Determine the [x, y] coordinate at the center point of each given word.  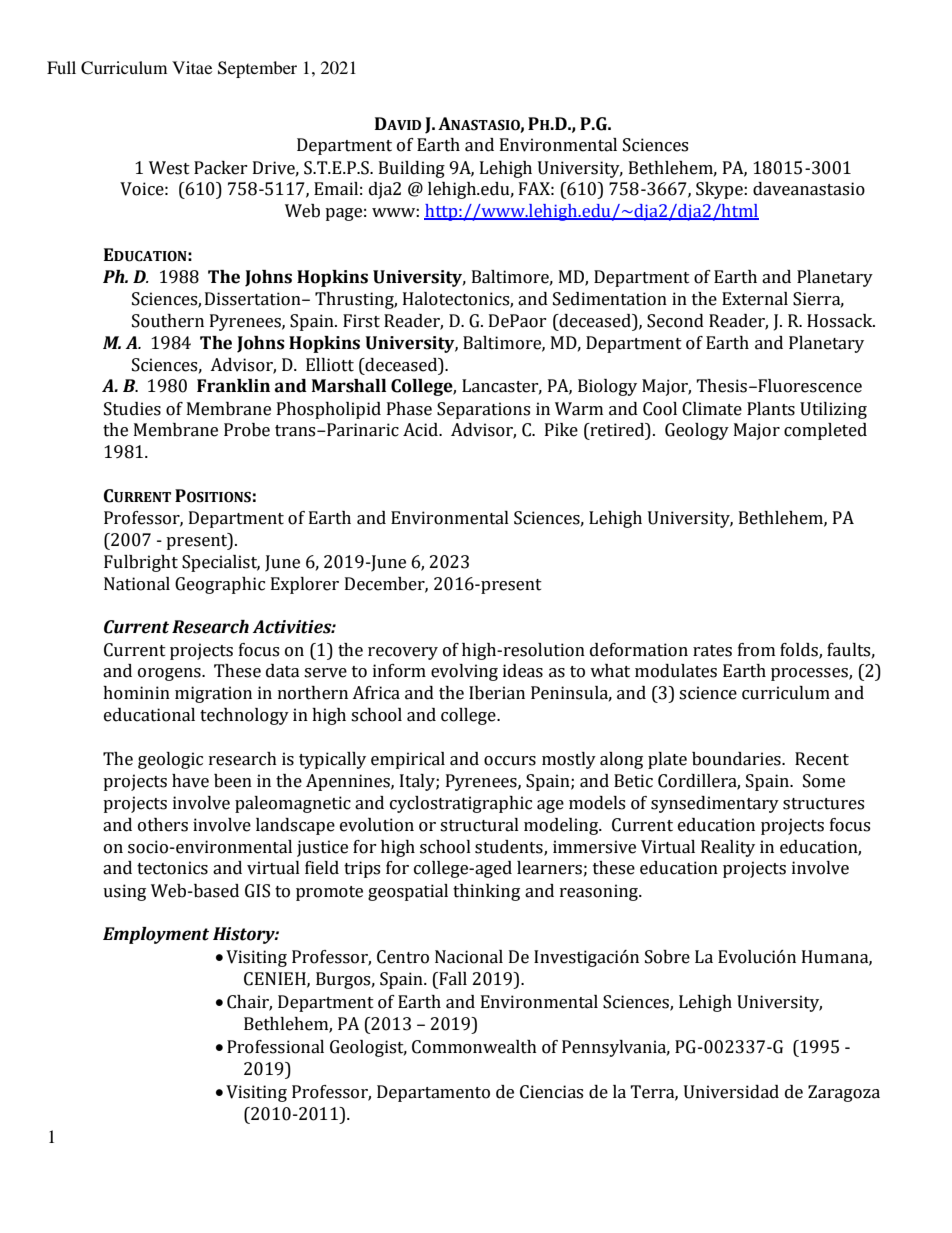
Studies [132, 409]
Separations [483, 410]
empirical [408, 760]
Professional [275, 1047]
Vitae [192, 67]
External [755, 299]
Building [412, 169]
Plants [771, 409]
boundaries [737, 759]
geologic [170, 760]
